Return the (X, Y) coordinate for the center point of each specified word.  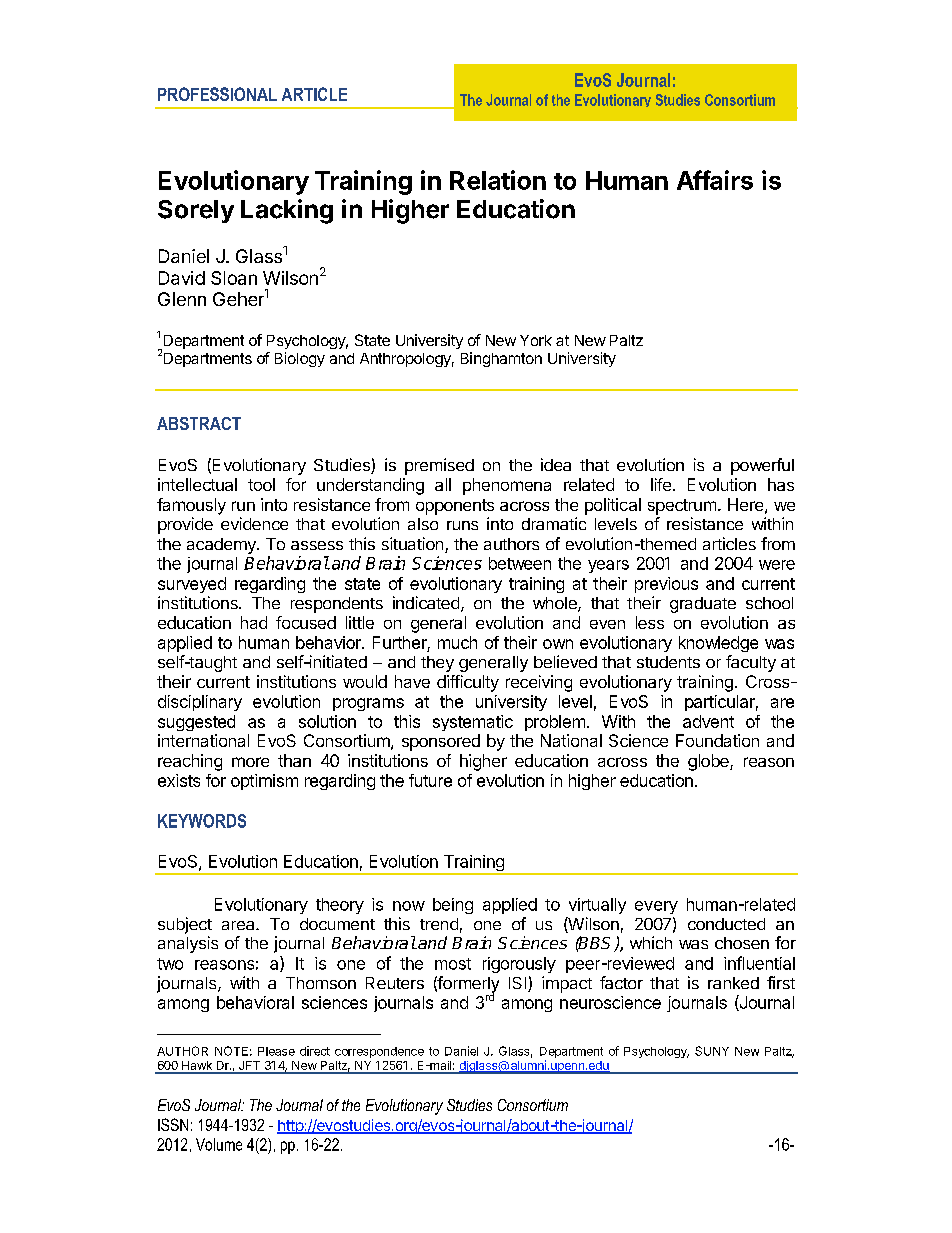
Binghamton (501, 359)
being (453, 906)
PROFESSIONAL (217, 94)
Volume (219, 1144)
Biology (300, 359)
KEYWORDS (202, 821)
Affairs (715, 180)
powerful (762, 466)
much (457, 642)
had (254, 622)
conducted (726, 924)
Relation (498, 180)
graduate (703, 605)
